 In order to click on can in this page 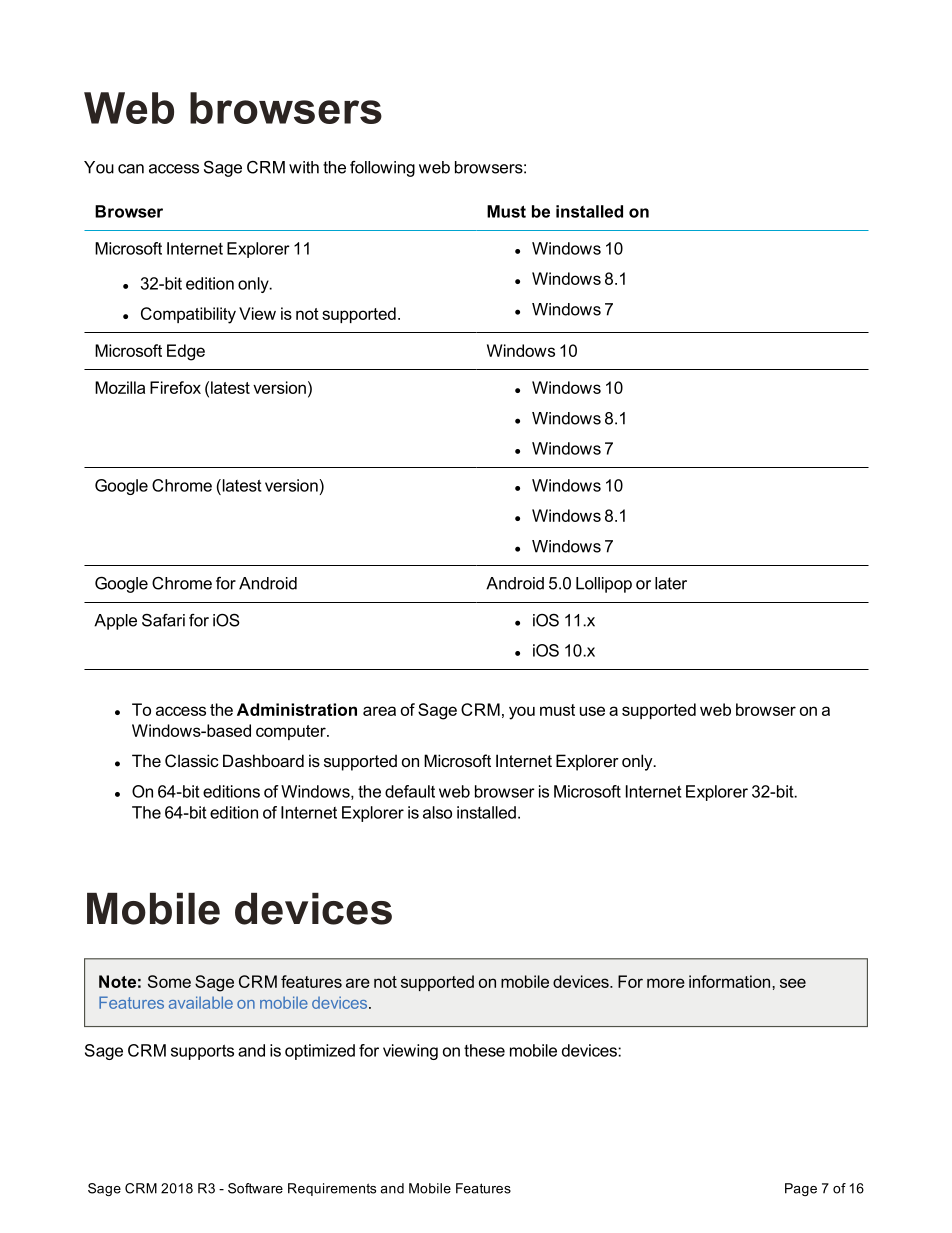, I will do `click(131, 169)`.
